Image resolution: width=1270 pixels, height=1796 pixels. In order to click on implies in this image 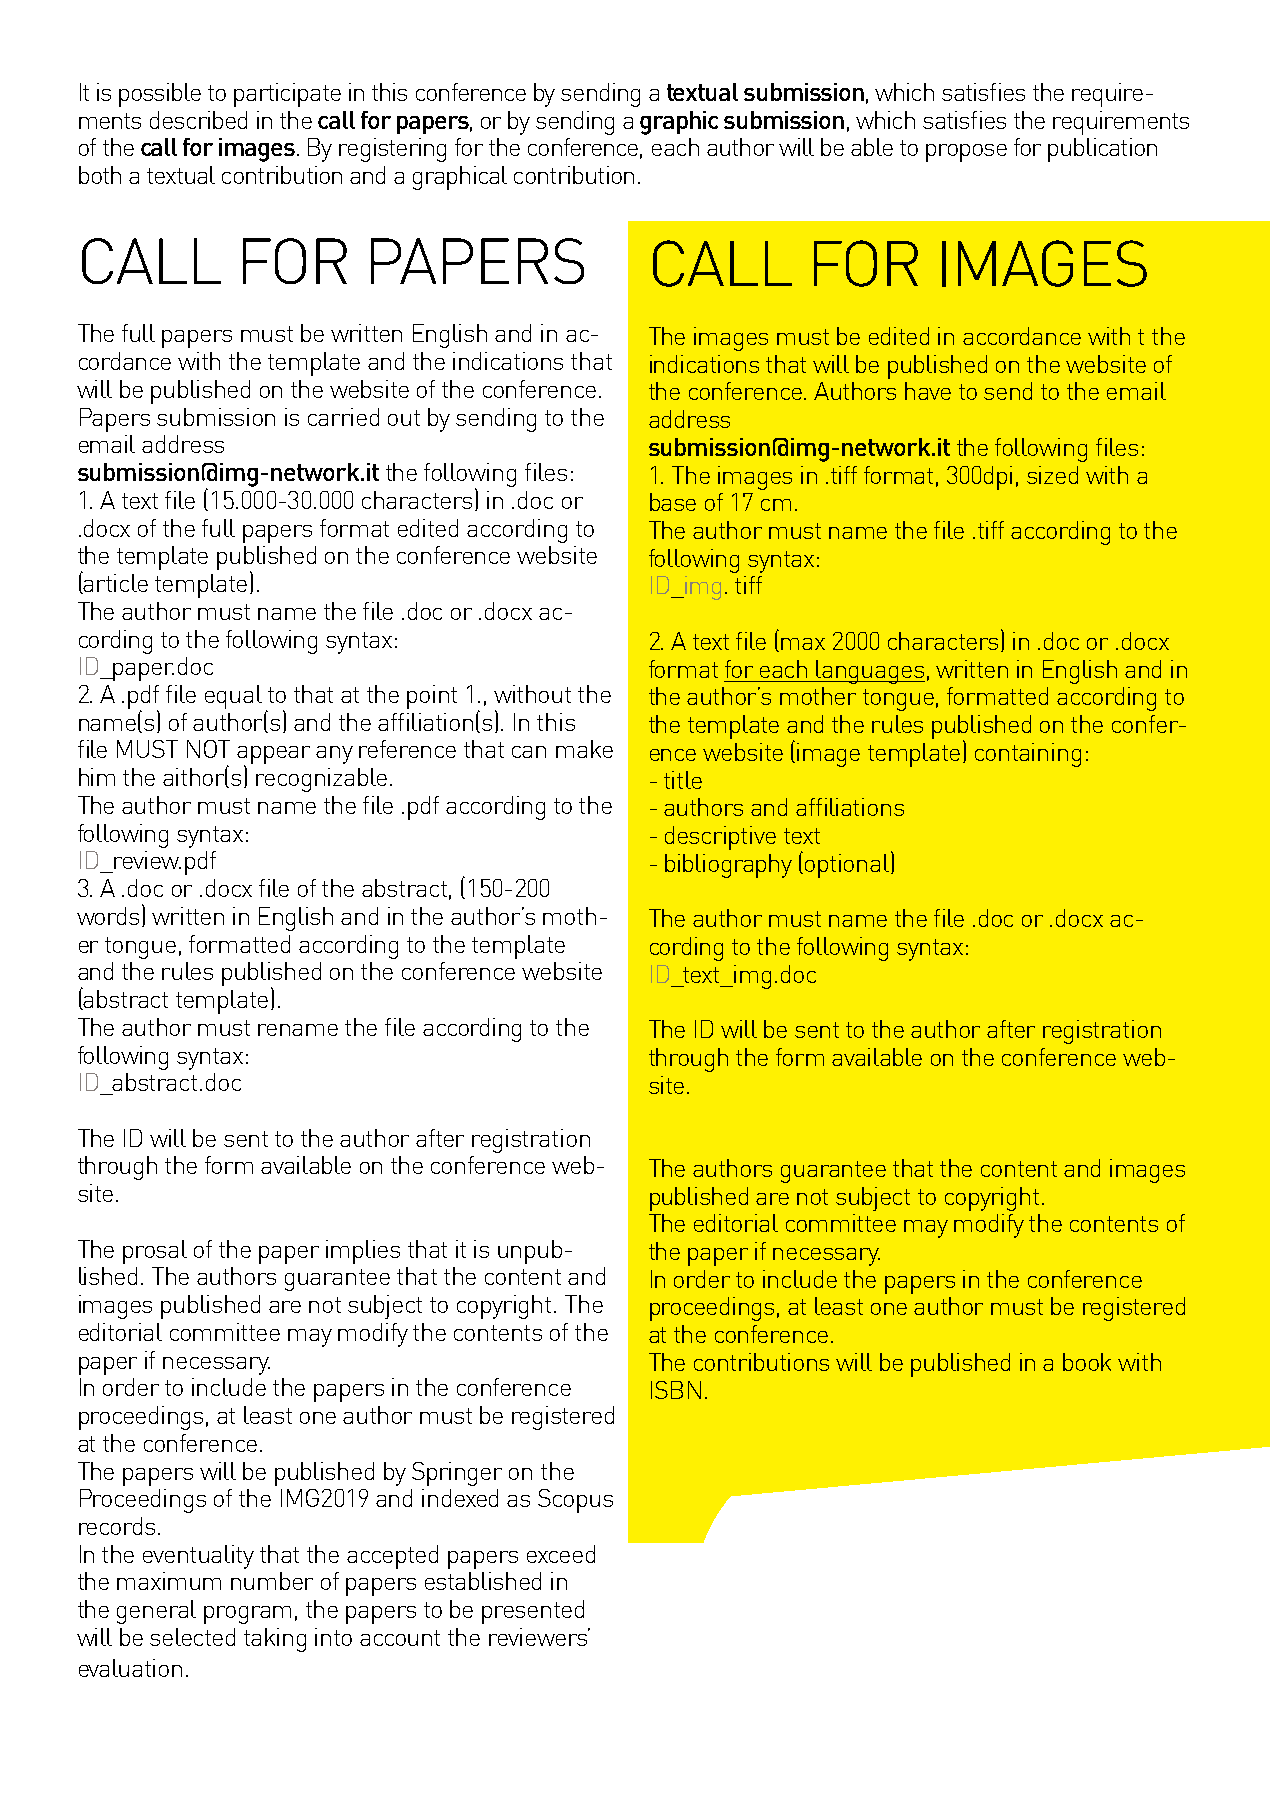, I will do `click(363, 1252)`.
